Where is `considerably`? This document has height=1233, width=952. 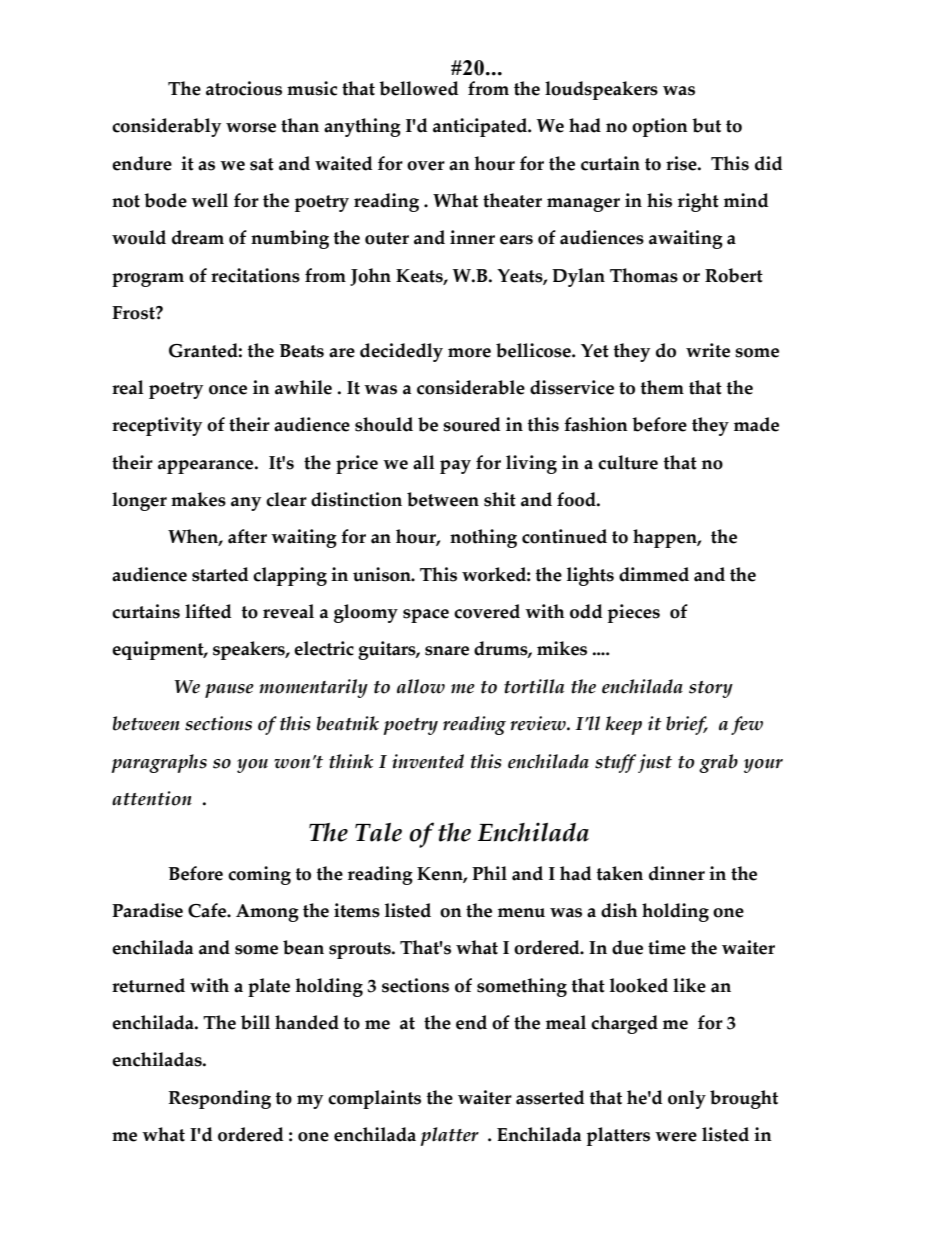 considerably is located at coordinates (166, 127).
